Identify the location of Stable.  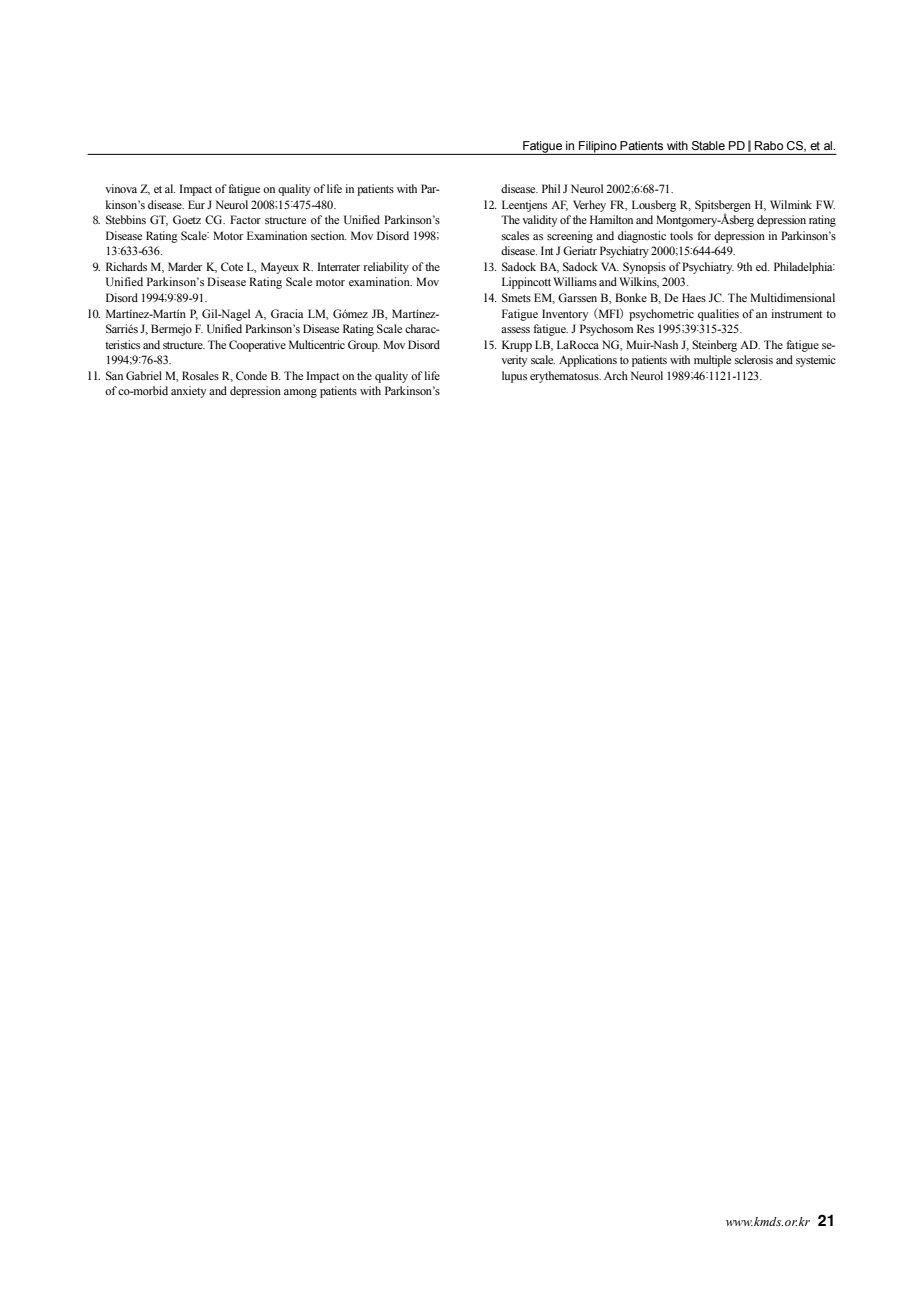
(708, 146).
